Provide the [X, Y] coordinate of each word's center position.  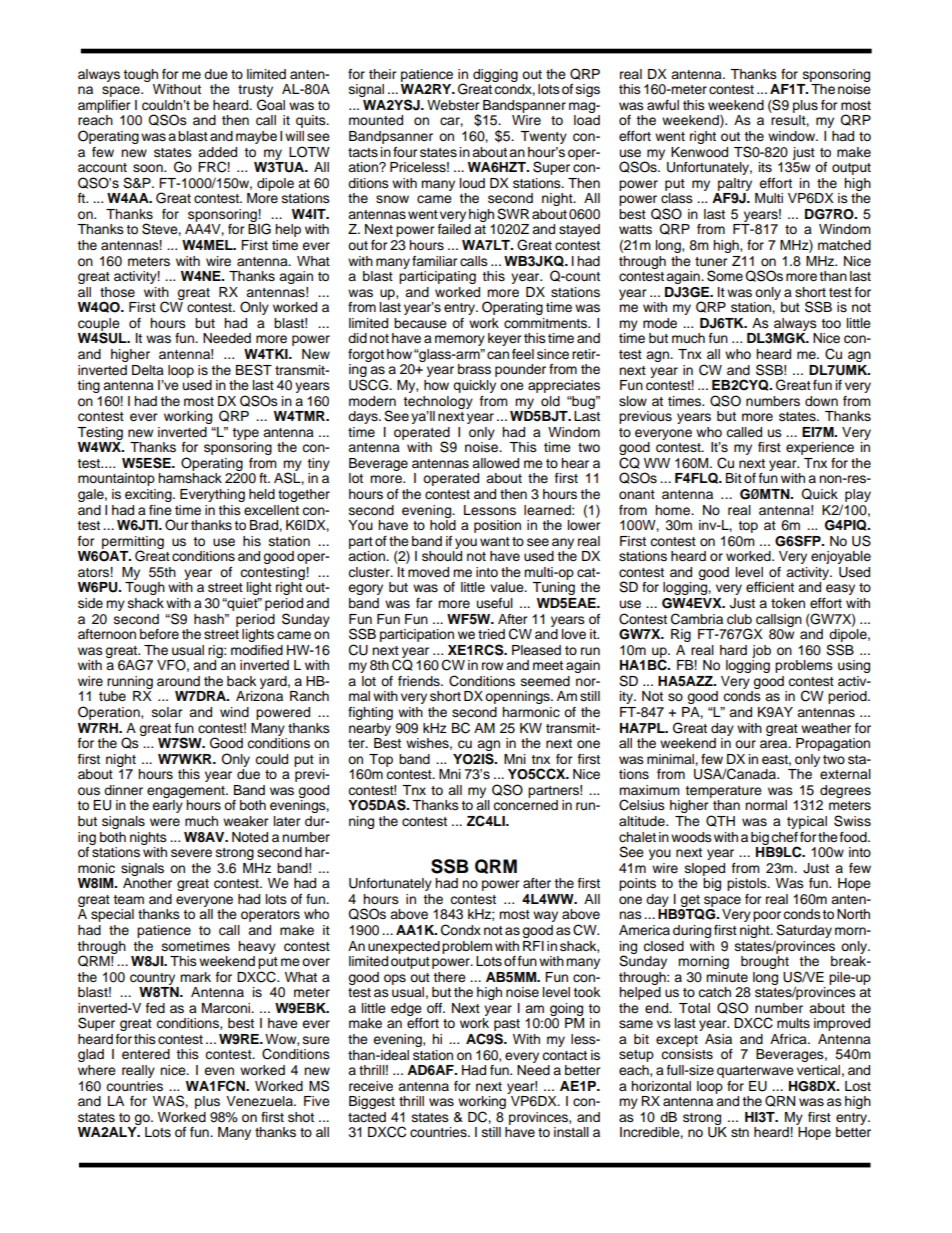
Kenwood [699, 152]
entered [146, 1054]
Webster [453, 105]
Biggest [372, 1102]
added [217, 152]
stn [740, 1133]
